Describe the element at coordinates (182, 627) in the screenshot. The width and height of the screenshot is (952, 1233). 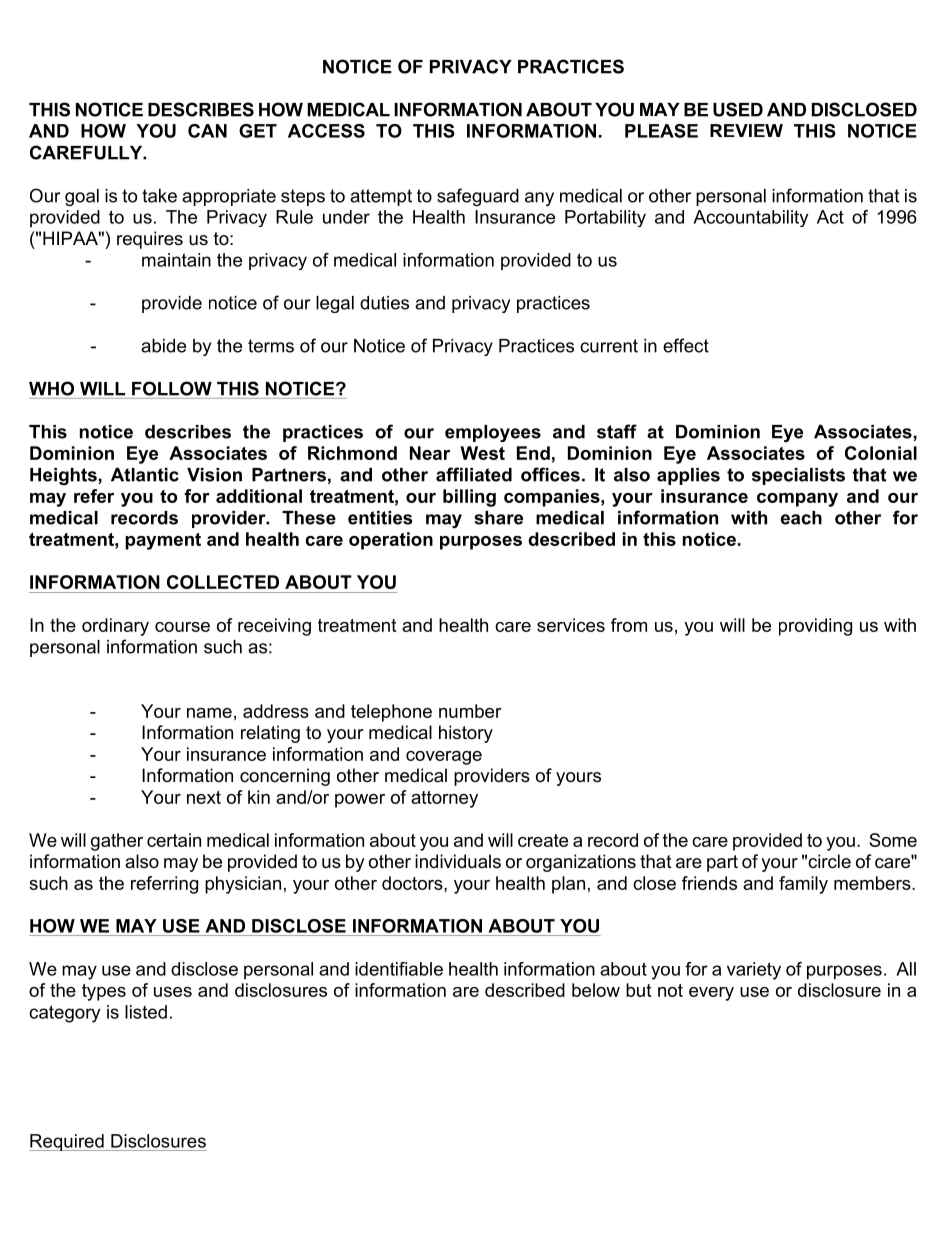
I see `course` at that location.
